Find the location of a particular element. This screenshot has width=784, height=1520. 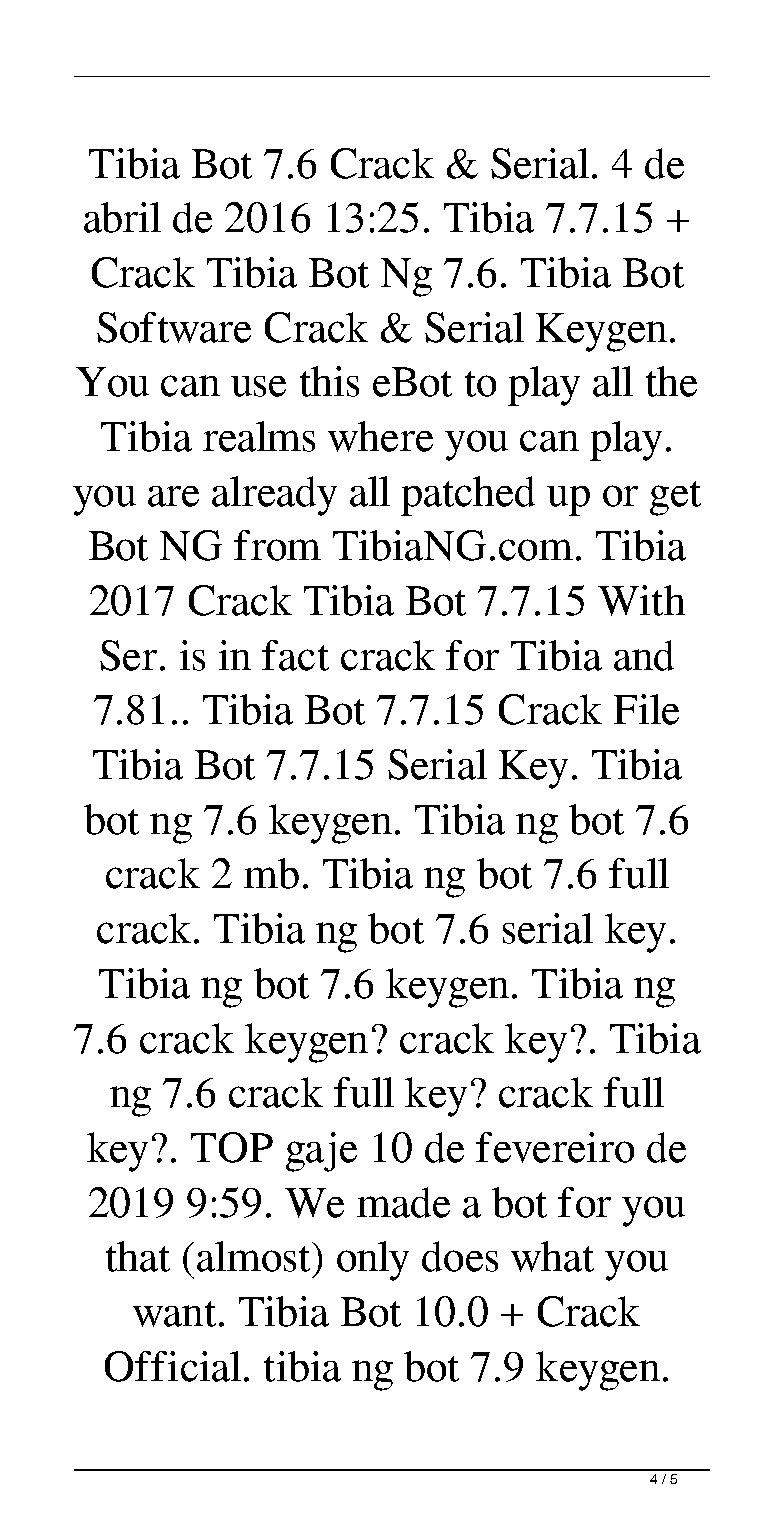

abril is located at coordinates (122, 217).
